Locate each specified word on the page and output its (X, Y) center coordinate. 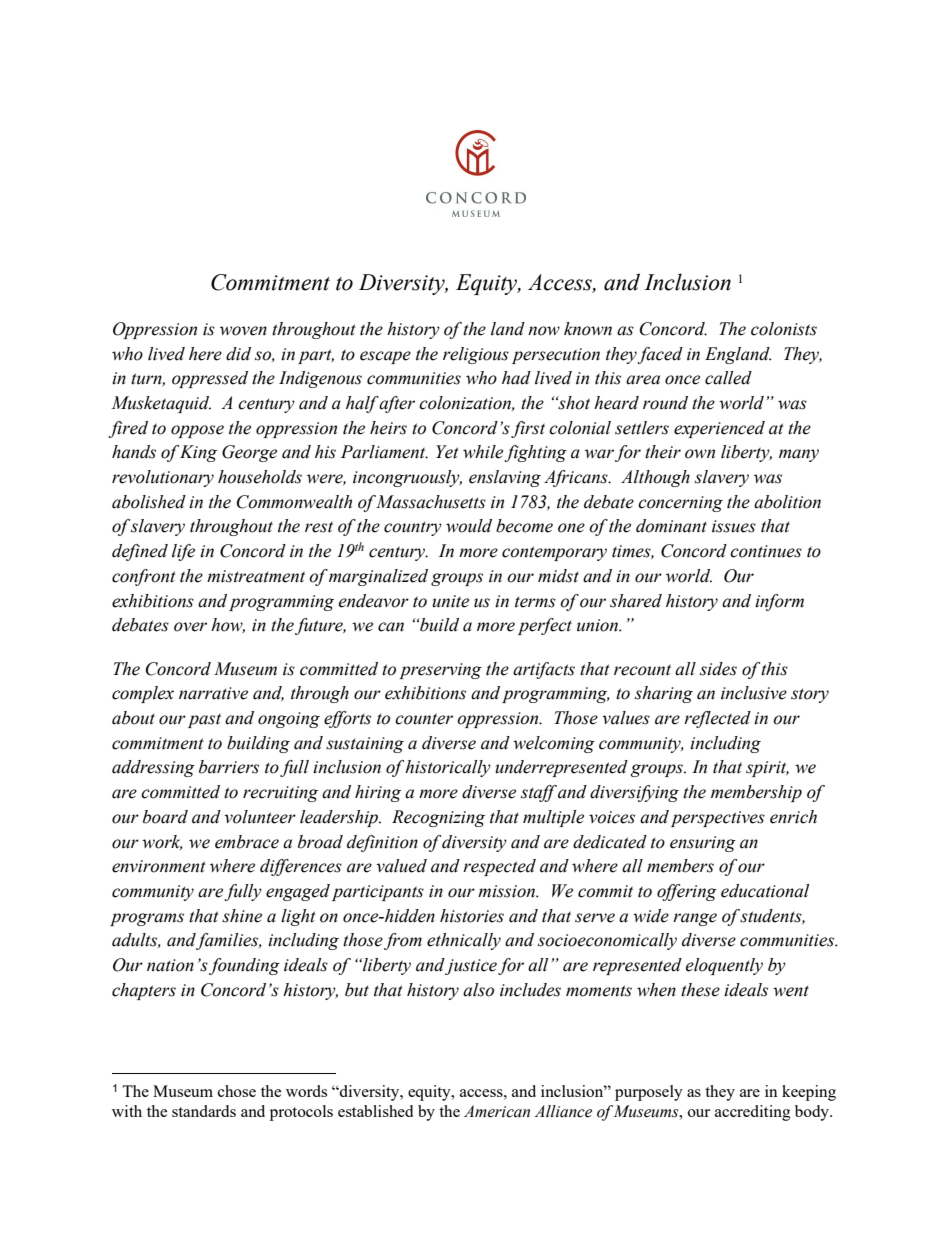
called (728, 378)
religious (476, 355)
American (497, 1111)
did (238, 354)
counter (424, 719)
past (204, 720)
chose (237, 1091)
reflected (717, 719)
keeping (809, 1093)
